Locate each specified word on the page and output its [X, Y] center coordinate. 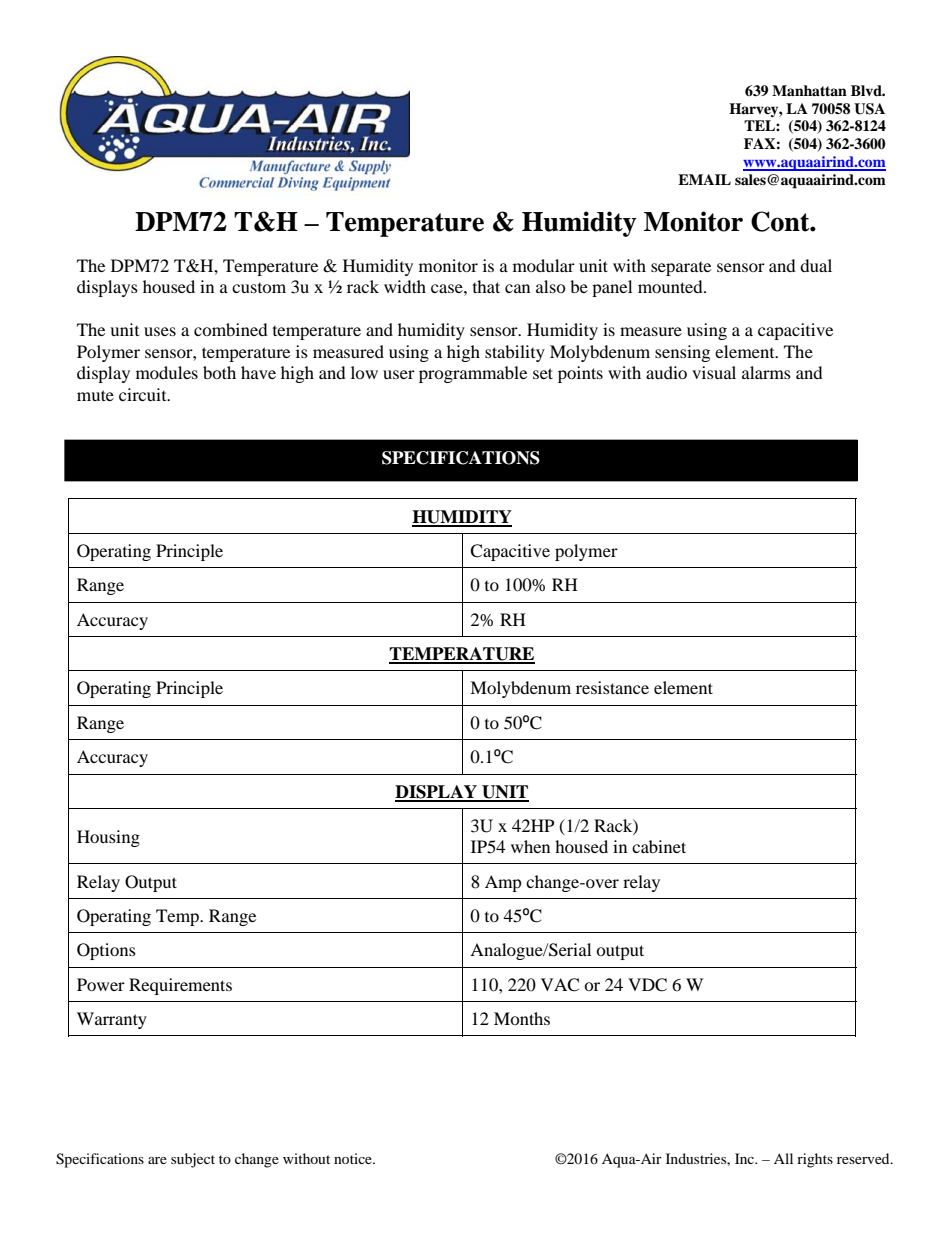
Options [106, 951]
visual [714, 372]
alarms [766, 372]
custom [259, 288]
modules [167, 372]
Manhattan [809, 90]
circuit [144, 394]
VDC [647, 985]
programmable [473, 374]
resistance [612, 687]
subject [193, 1160]
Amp [503, 883]
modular [544, 265]
